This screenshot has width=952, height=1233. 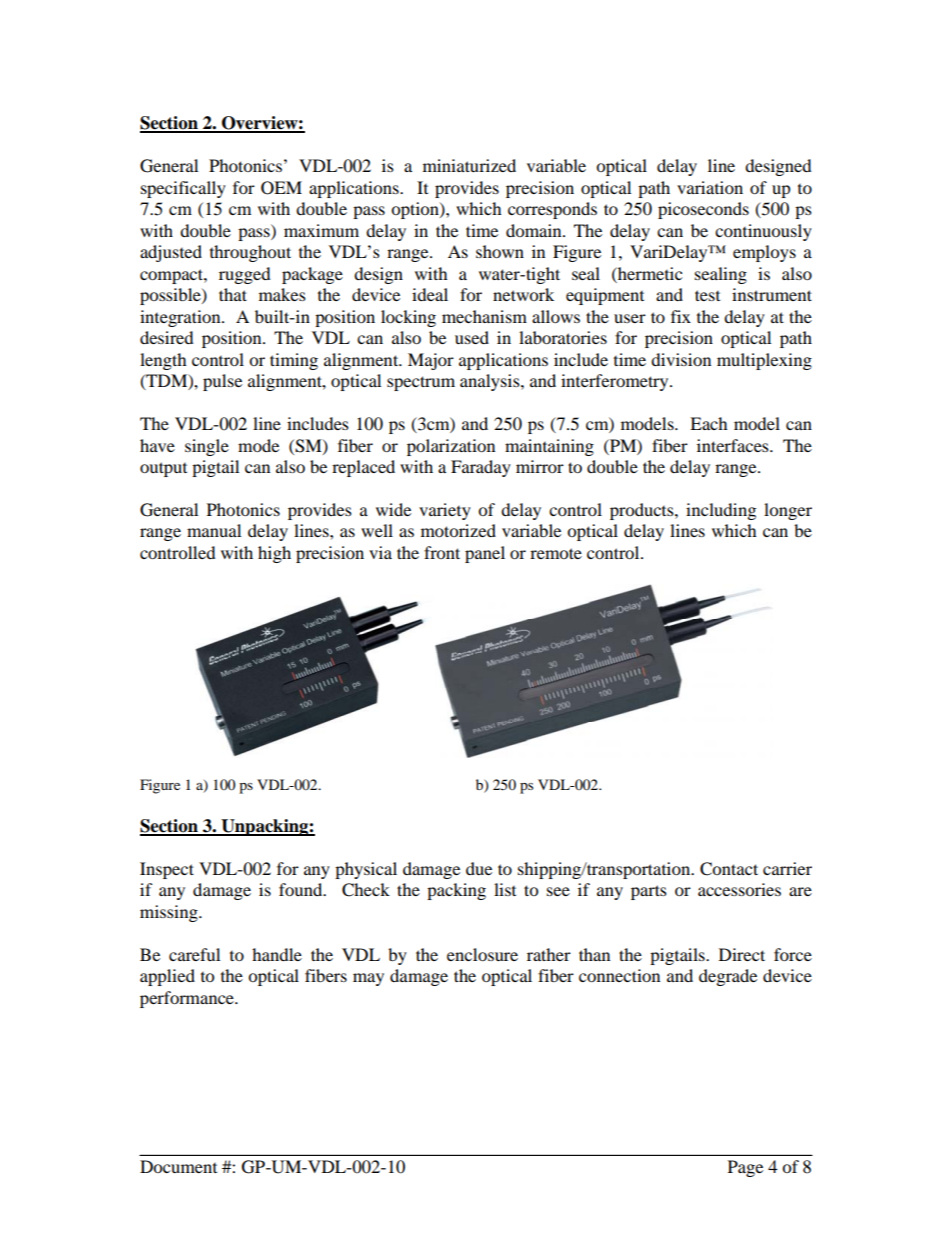 I want to click on variation, so click(x=710, y=187).
